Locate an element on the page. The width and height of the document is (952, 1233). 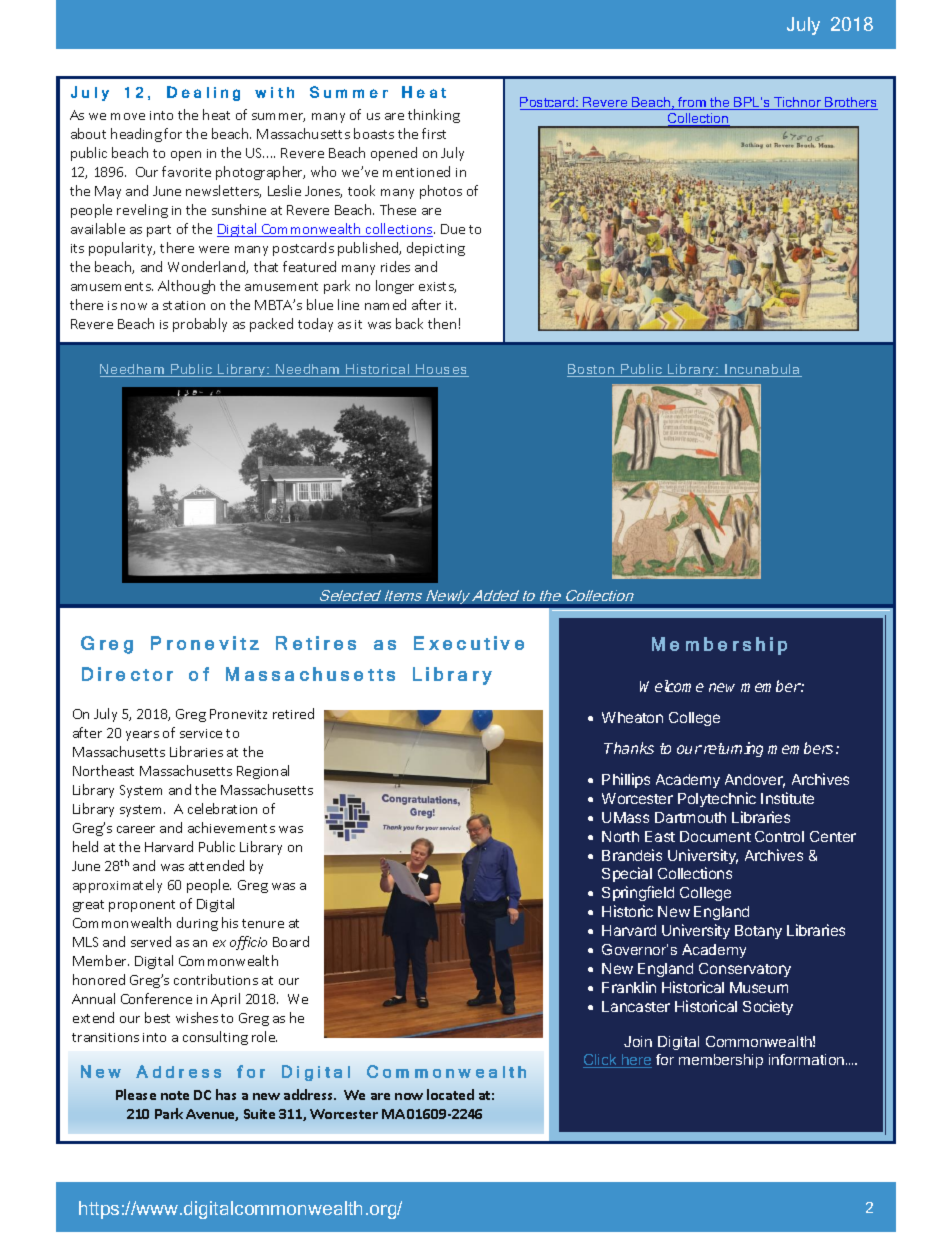
located is located at coordinates (450, 1094).
